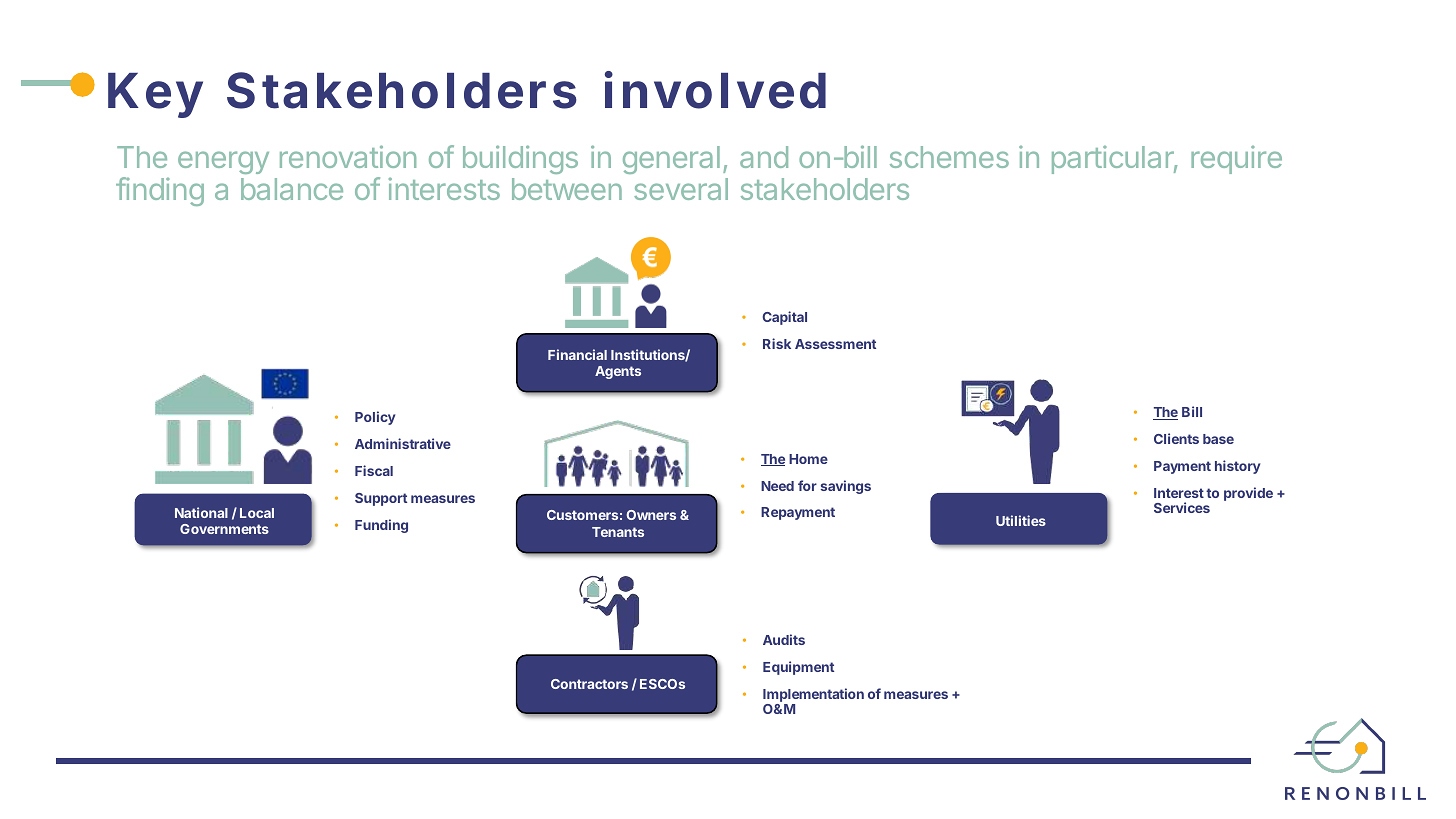  Describe the element at coordinates (589, 684) in the screenshot. I see `Contractors` at that location.
